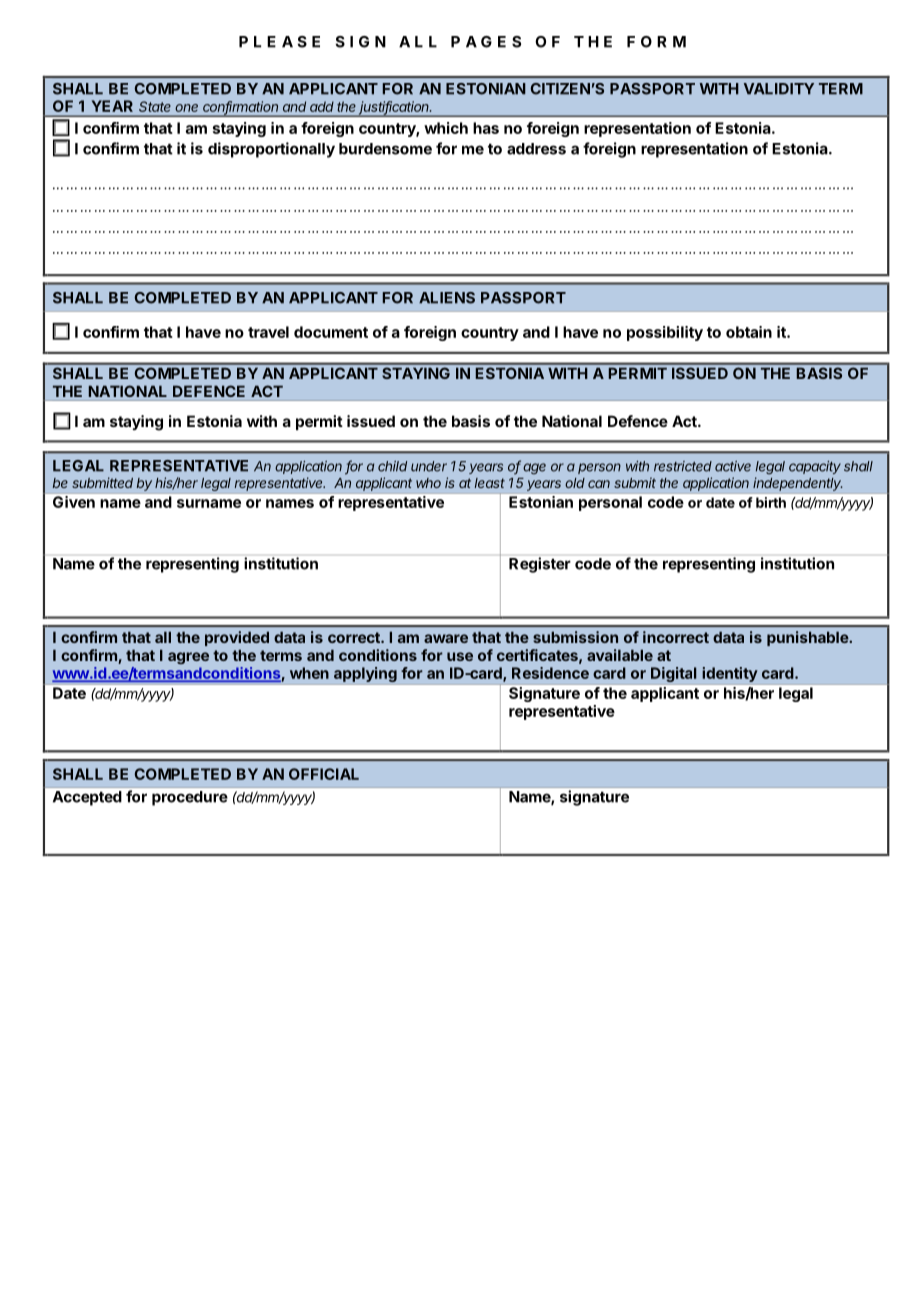 The width and height of the image is (924, 1308). What do you see at coordinates (808, 638) in the image?
I see `punishable` at bounding box center [808, 638].
